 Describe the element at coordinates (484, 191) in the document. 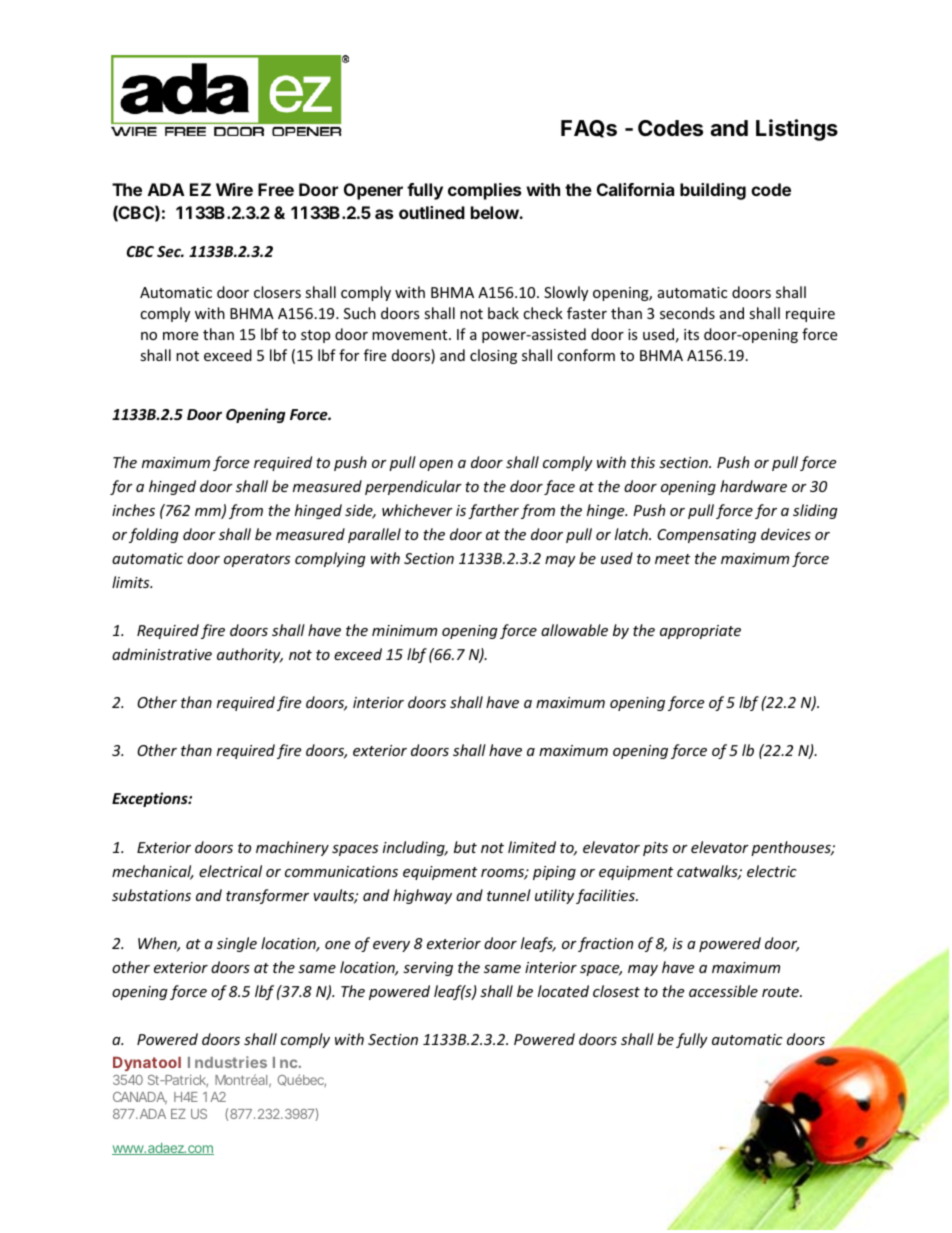

I see `complies` at that location.
